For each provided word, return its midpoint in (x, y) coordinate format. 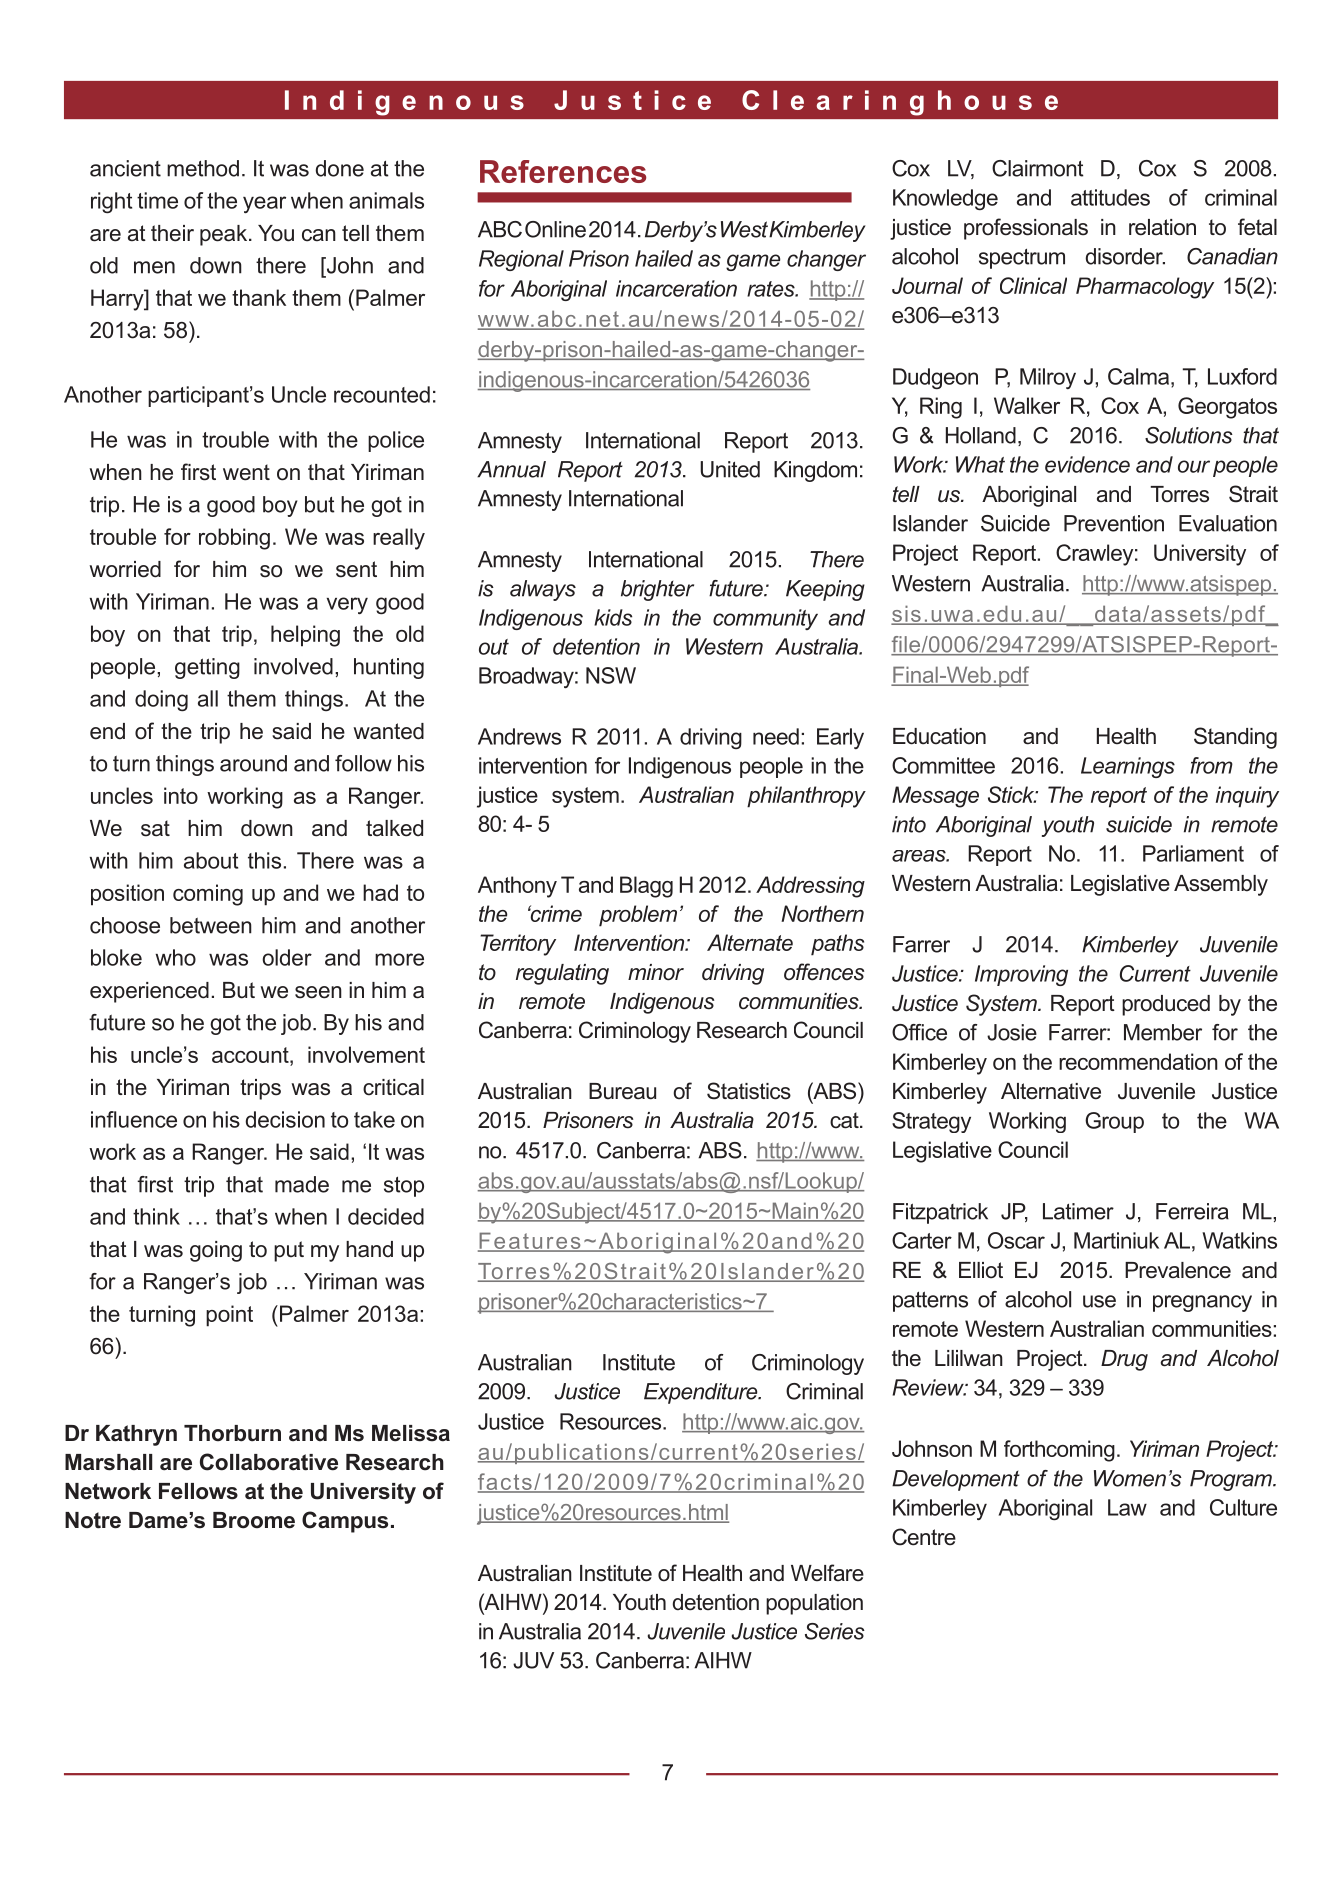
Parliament (1193, 853)
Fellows (198, 1491)
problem (638, 916)
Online (555, 229)
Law (1127, 1507)
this (264, 860)
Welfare (827, 1573)
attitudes (1110, 197)
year (264, 204)
